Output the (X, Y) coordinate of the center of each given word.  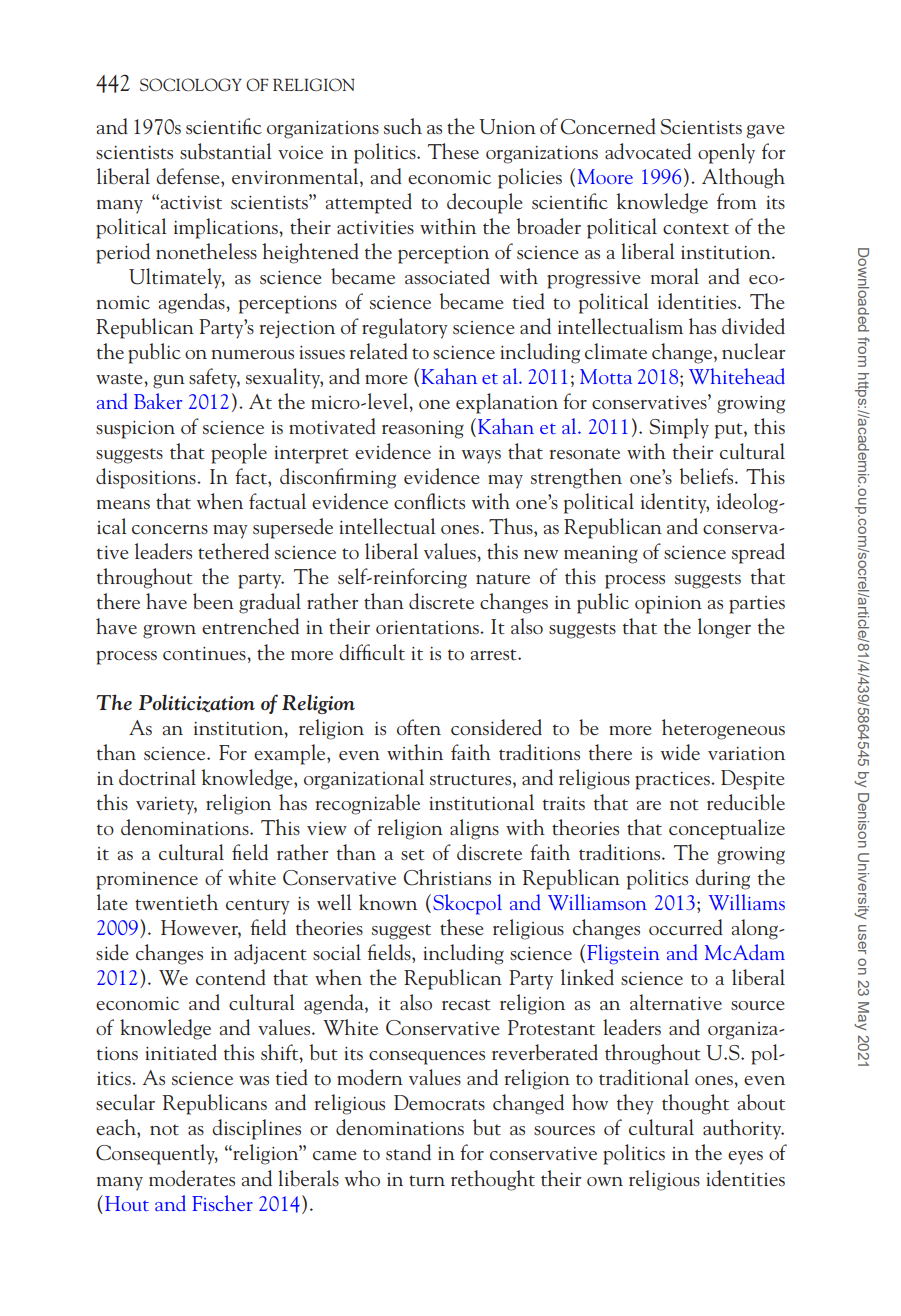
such (403, 126)
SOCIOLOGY (191, 84)
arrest (495, 654)
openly (726, 153)
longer (724, 628)
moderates (192, 1178)
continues (205, 654)
